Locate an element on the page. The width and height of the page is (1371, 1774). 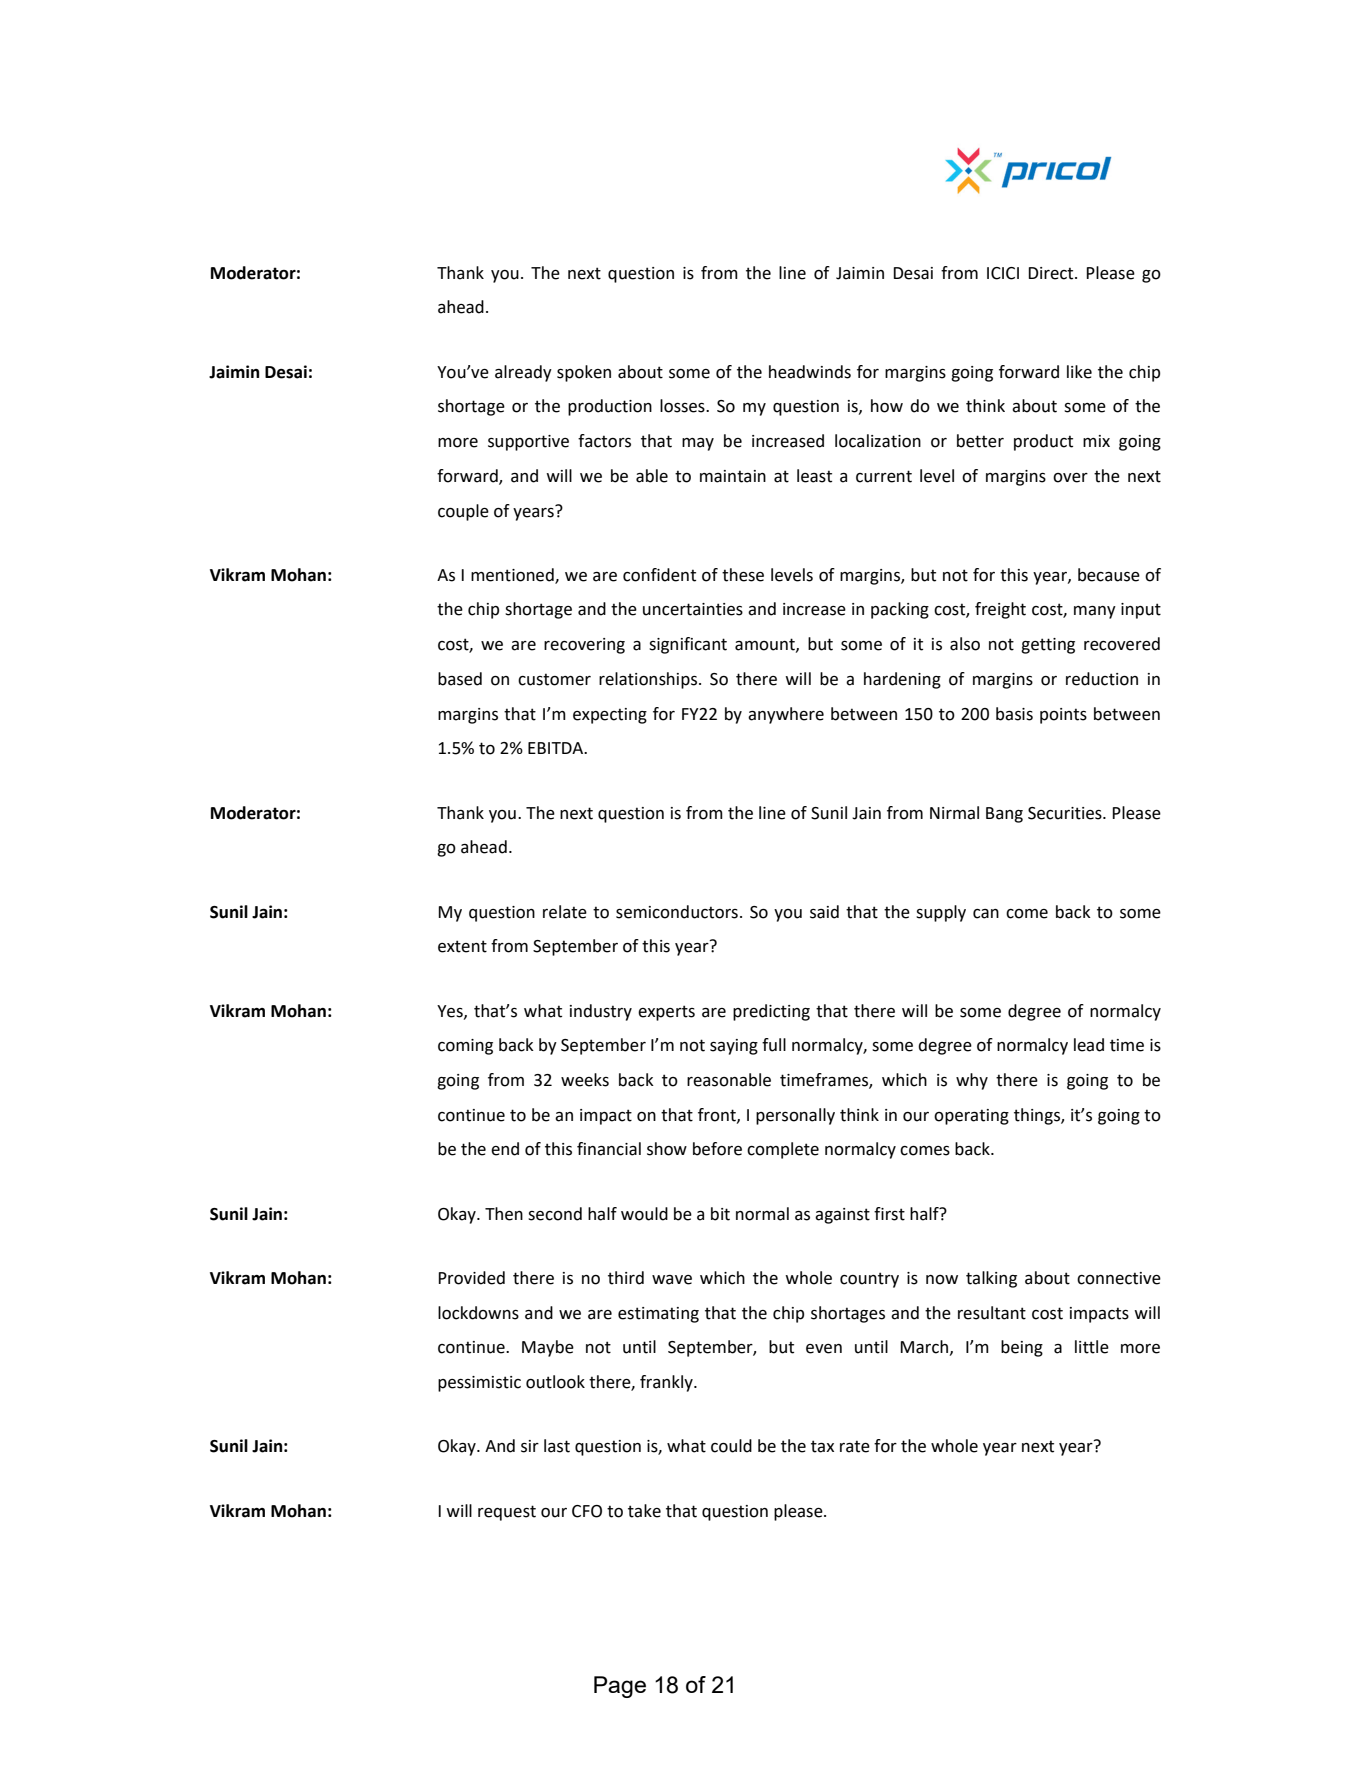
getting is located at coordinates (1048, 646).
